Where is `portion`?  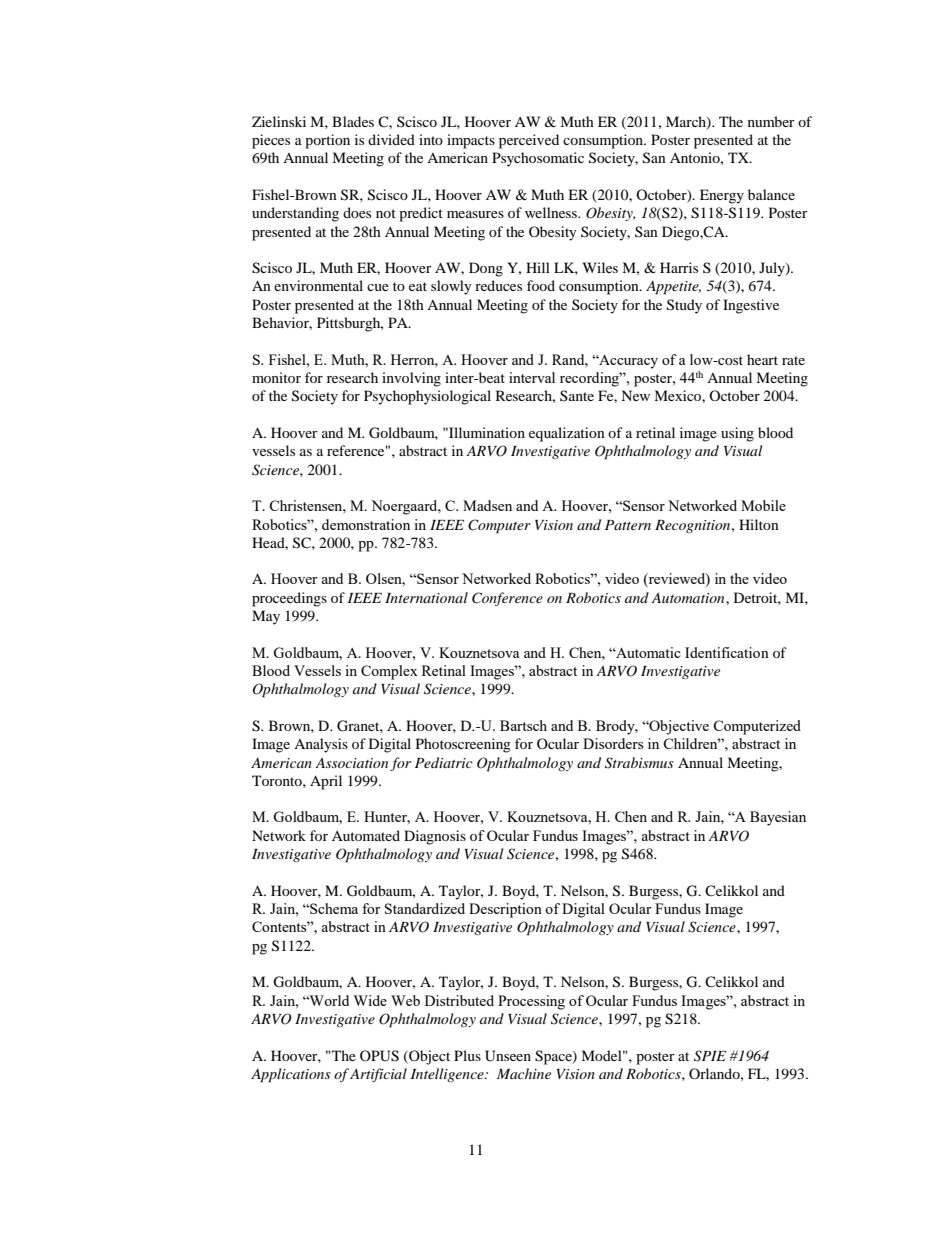
portion is located at coordinates (327, 141).
